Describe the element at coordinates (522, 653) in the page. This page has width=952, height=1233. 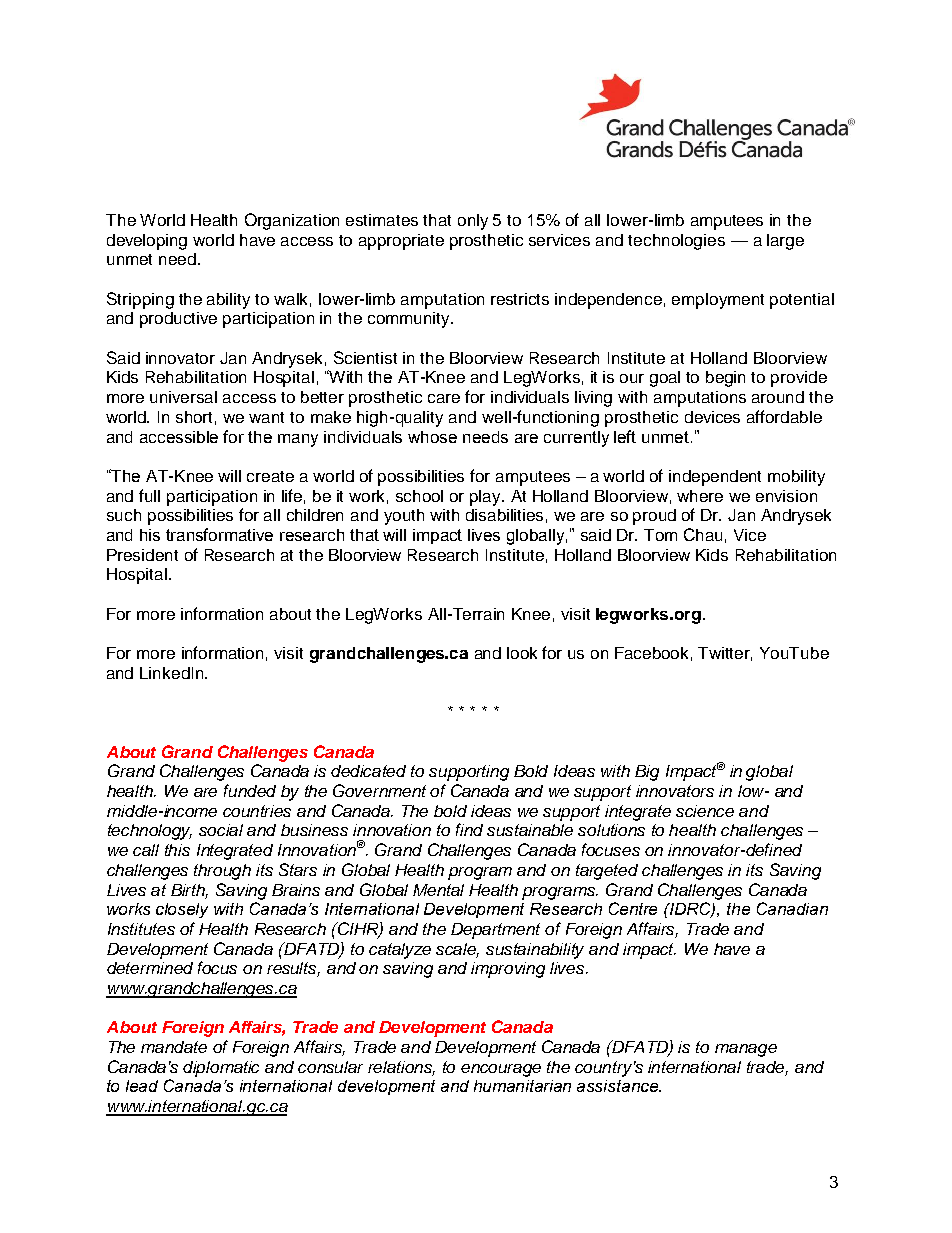
I see `look` at that location.
